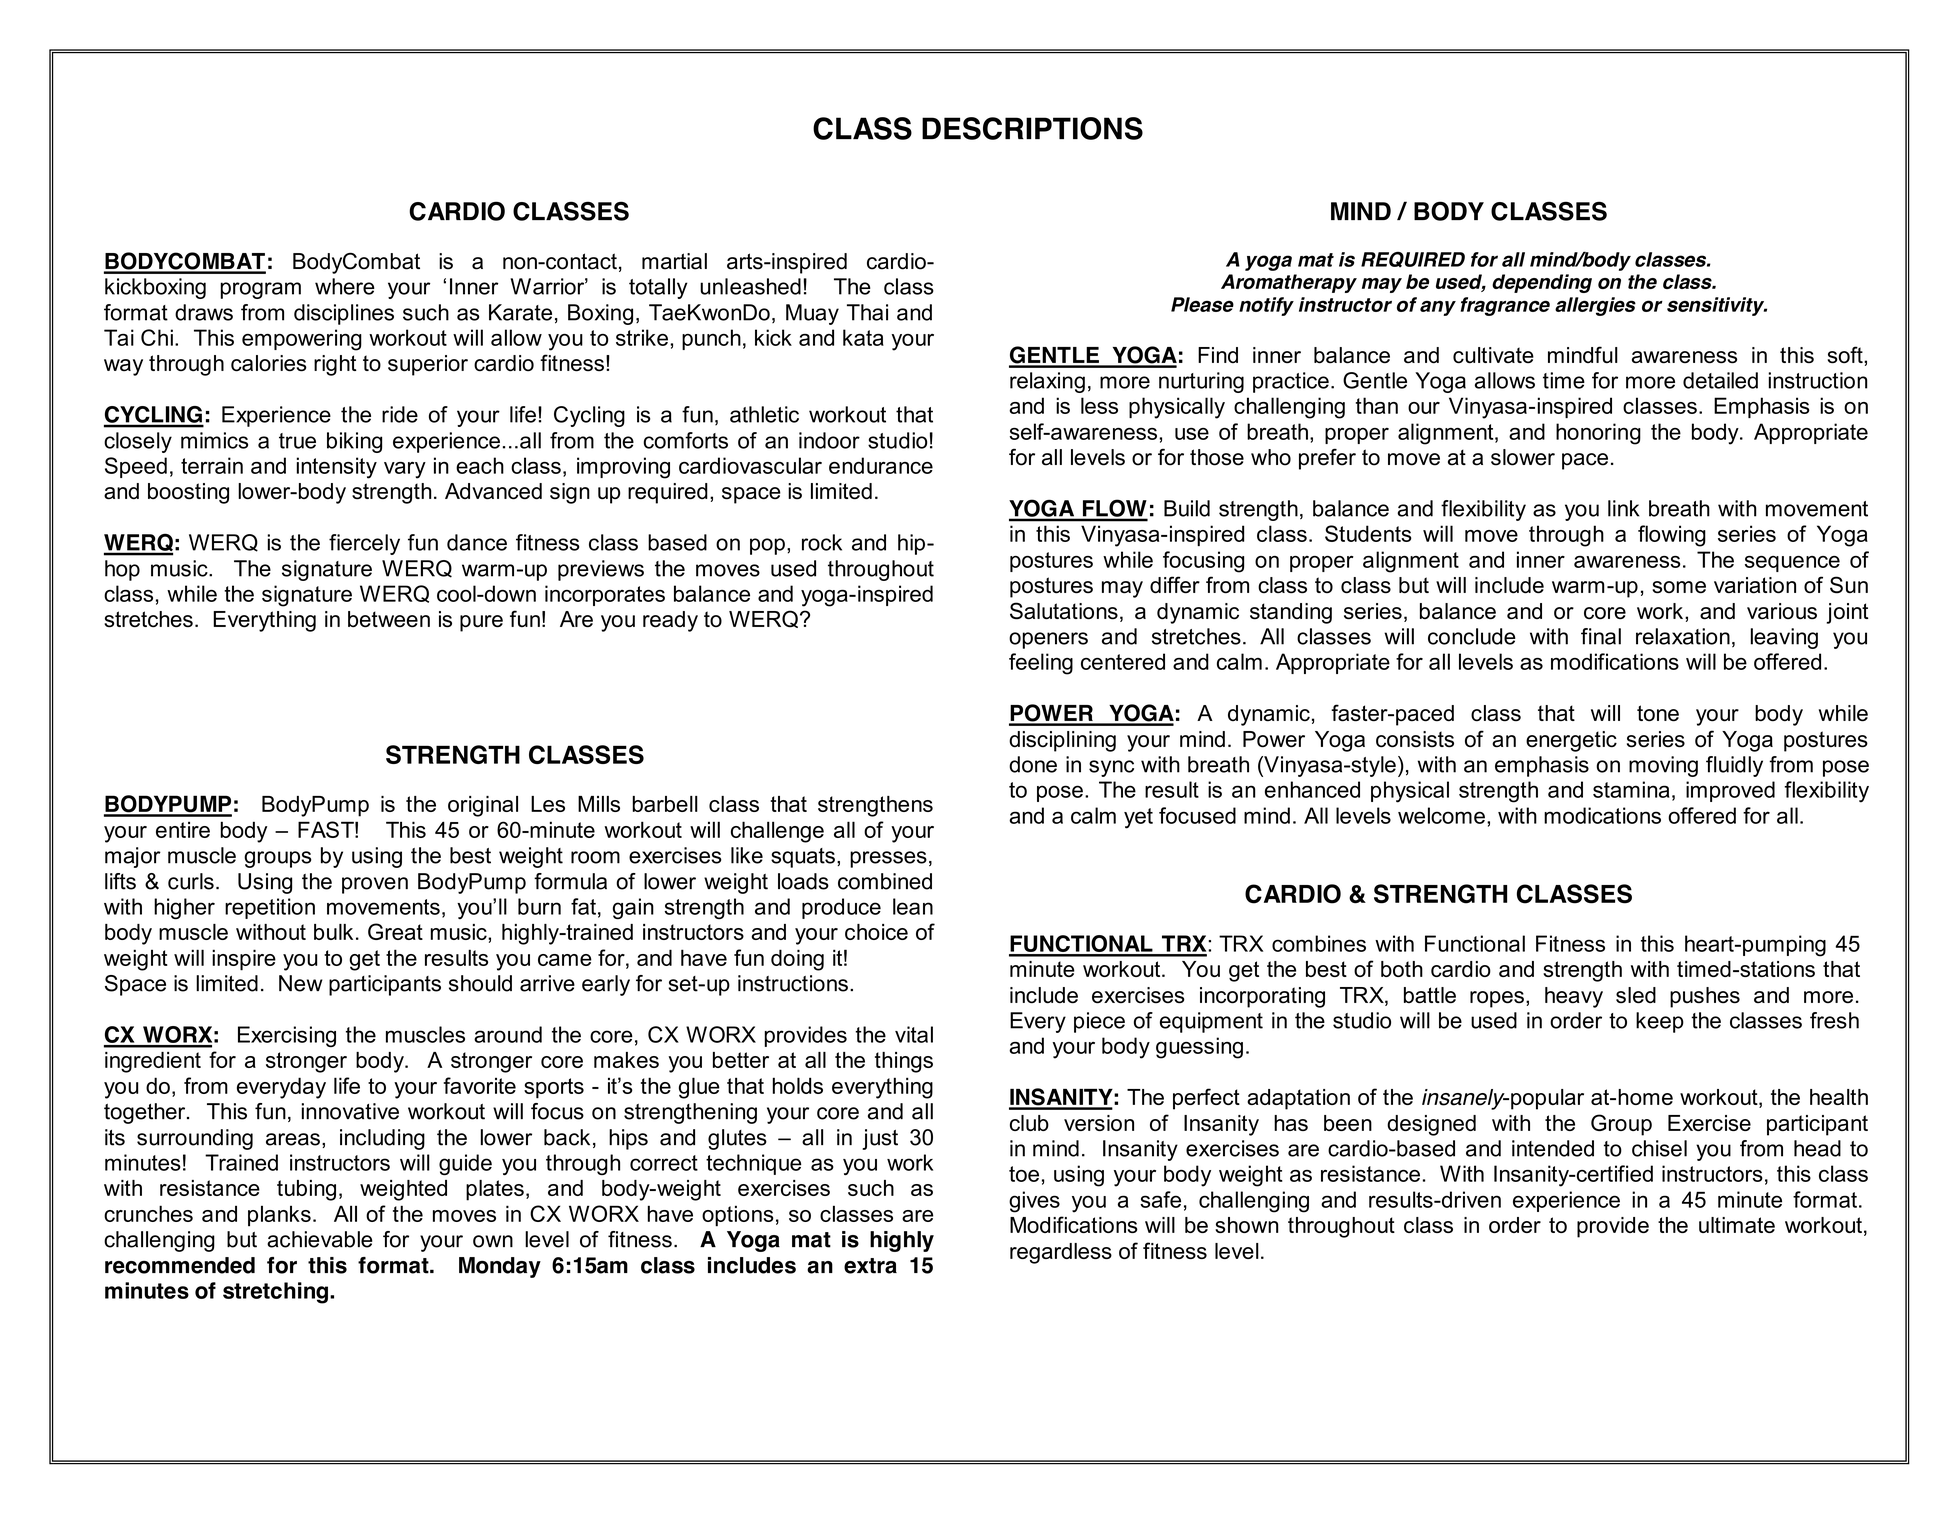  What do you see at coordinates (345, 286) in the image?
I see `where` at bounding box center [345, 286].
